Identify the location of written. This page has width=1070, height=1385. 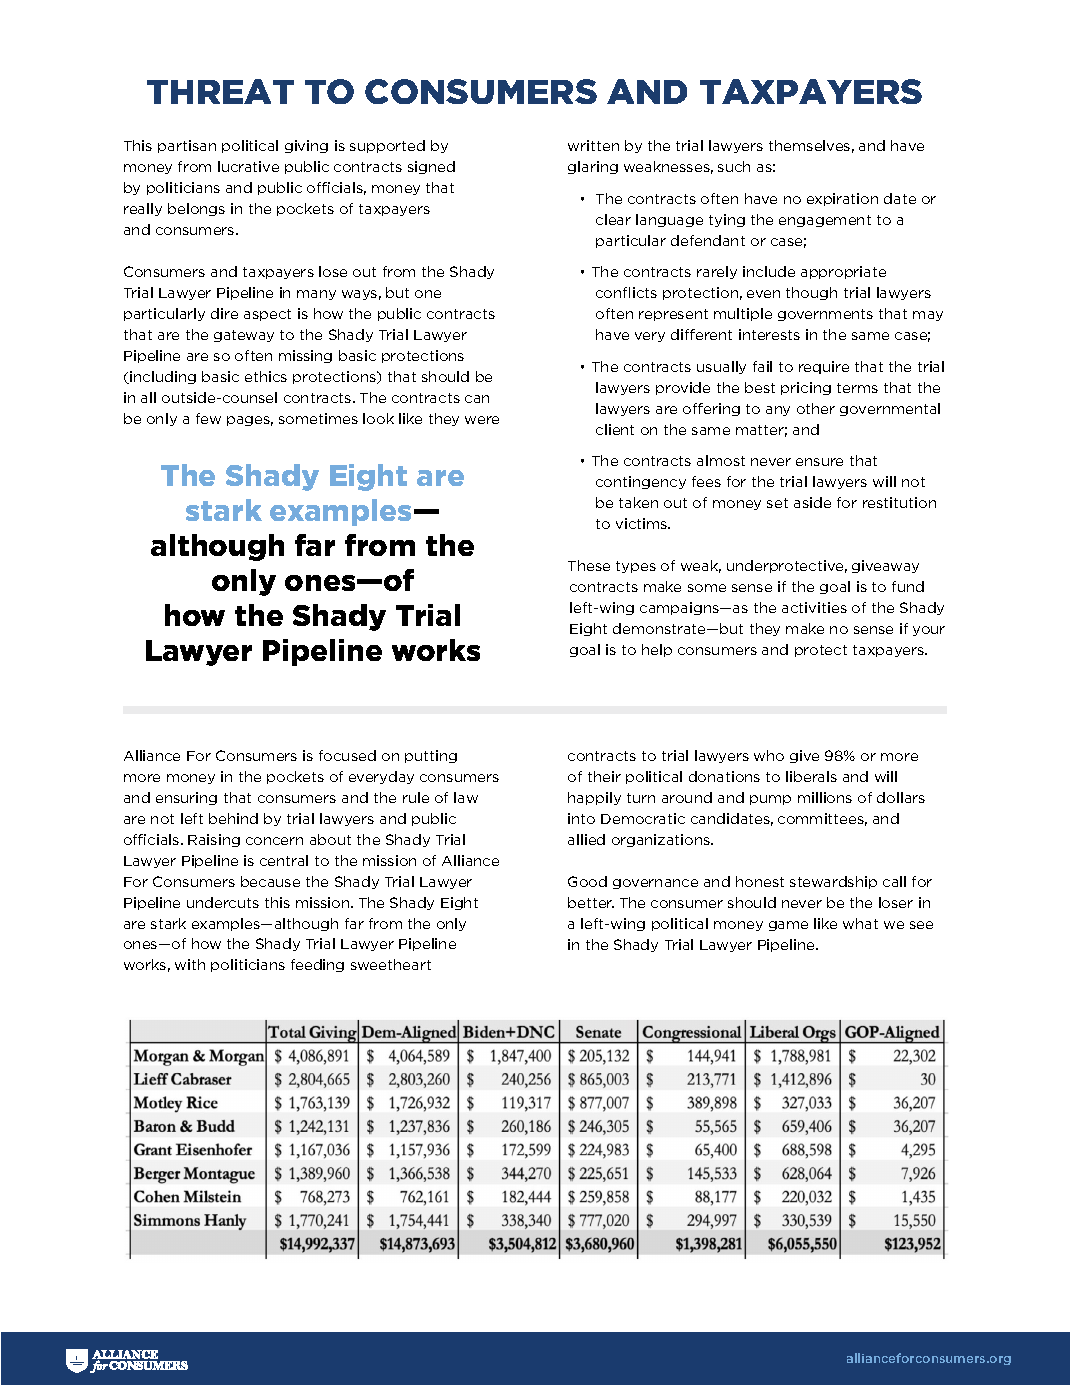
(593, 145).
